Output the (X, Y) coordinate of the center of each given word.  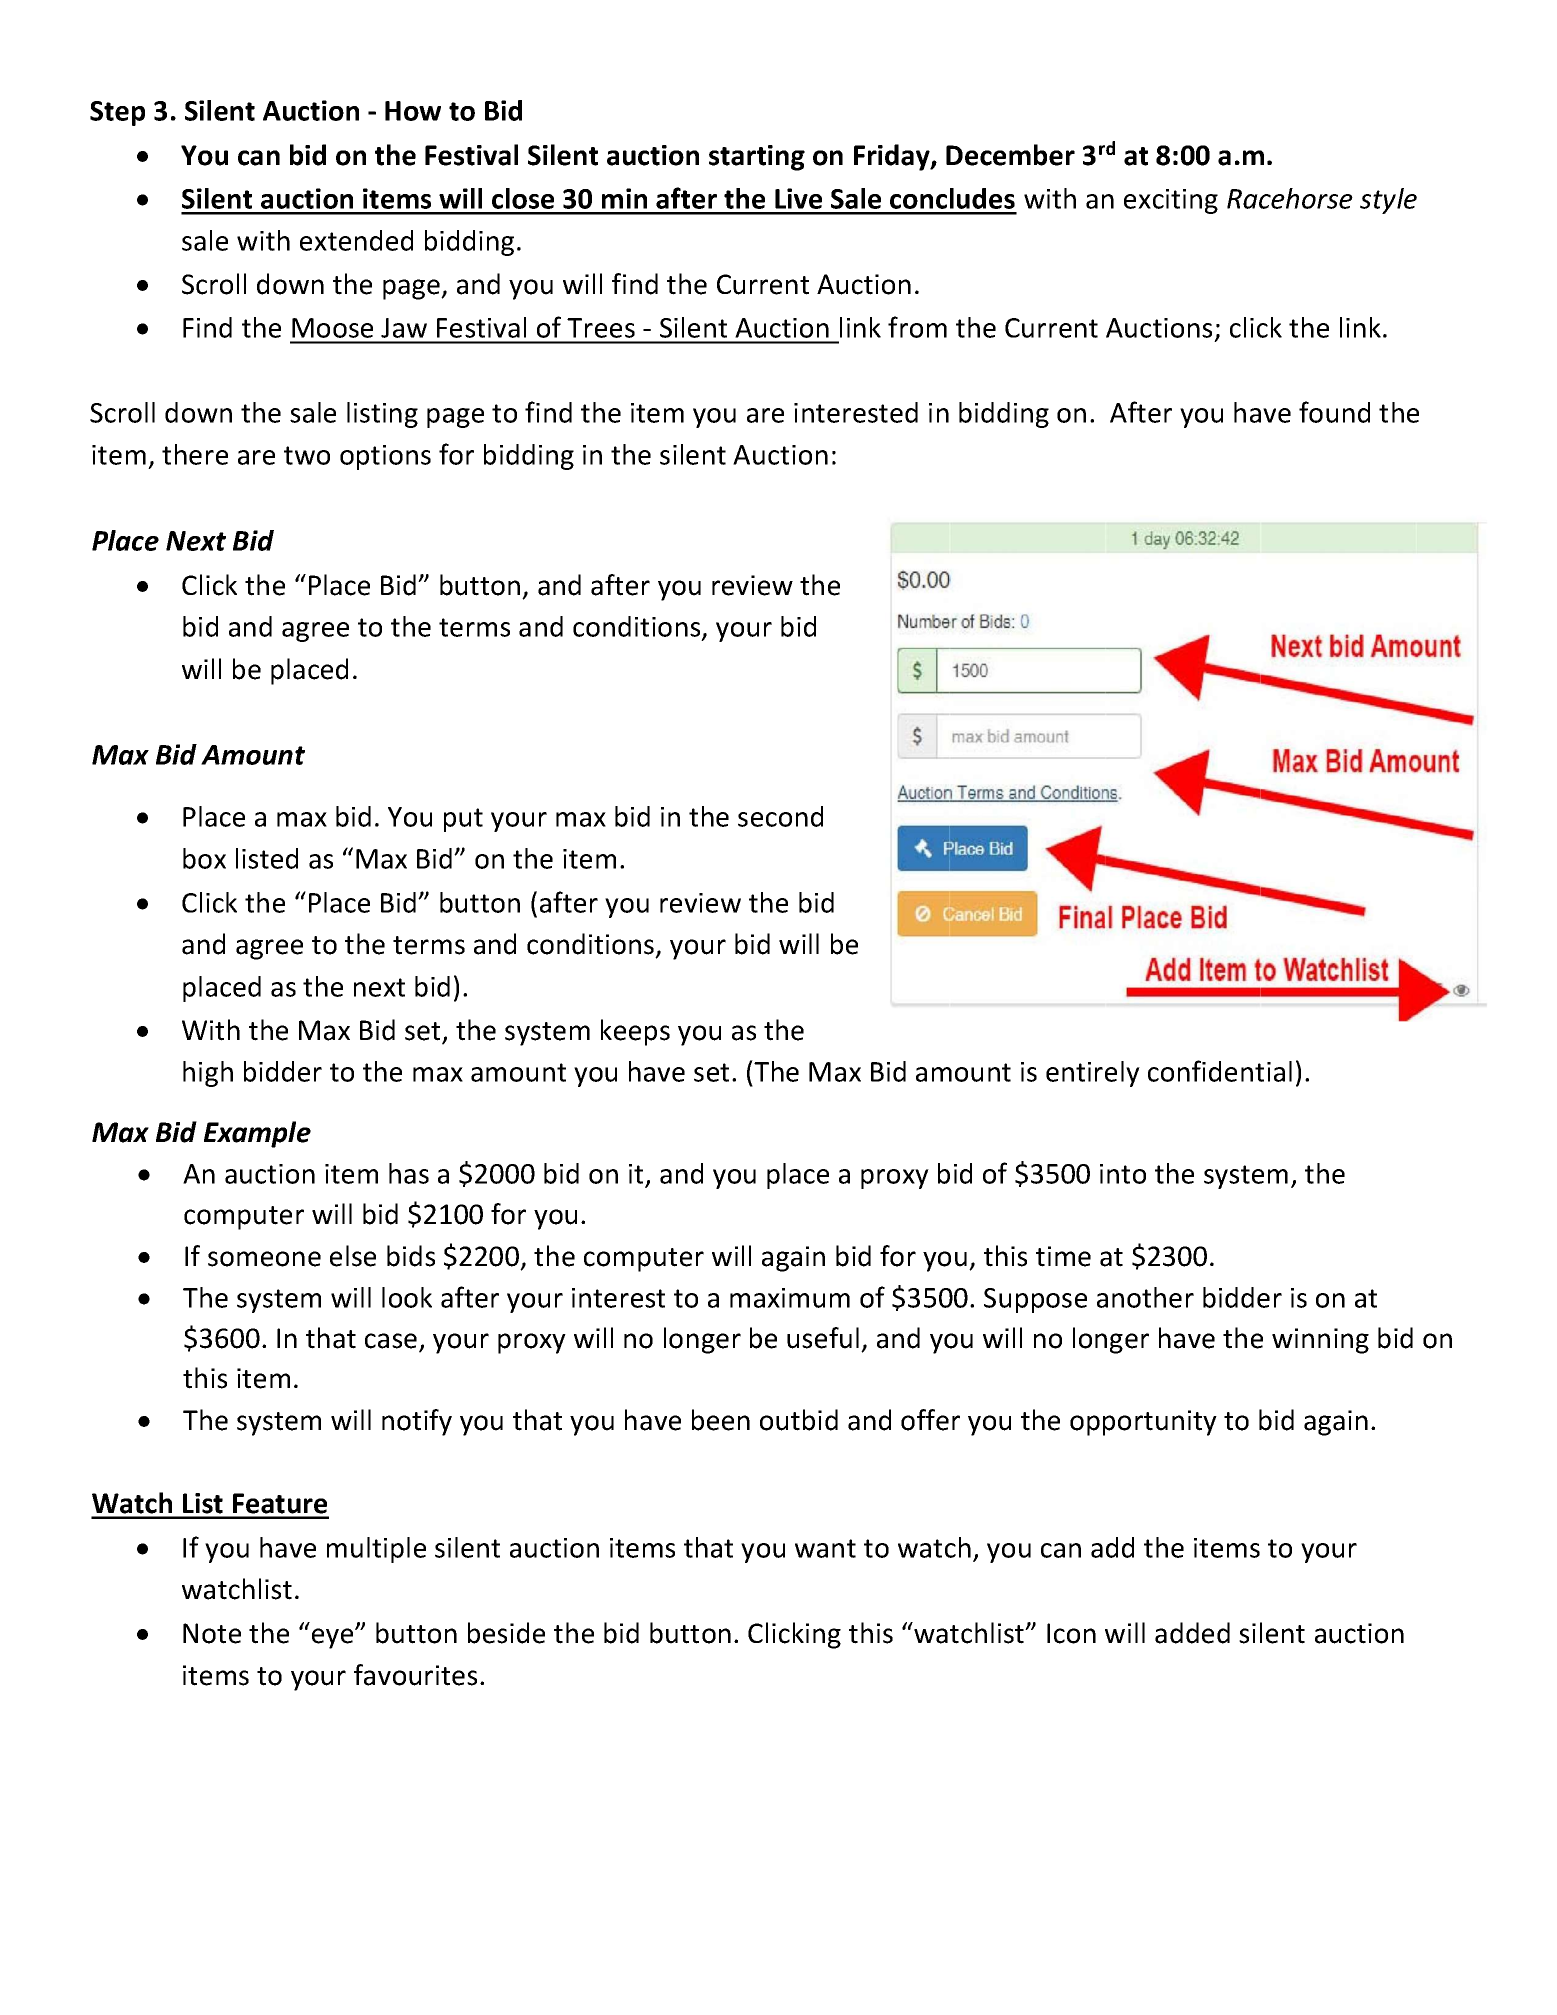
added (1192, 1633)
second (780, 816)
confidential (1220, 1071)
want (825, 1548)
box (204, 858)
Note (212, 1633)
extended (356, 240)
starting (757, 158)
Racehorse (1290, 198)
